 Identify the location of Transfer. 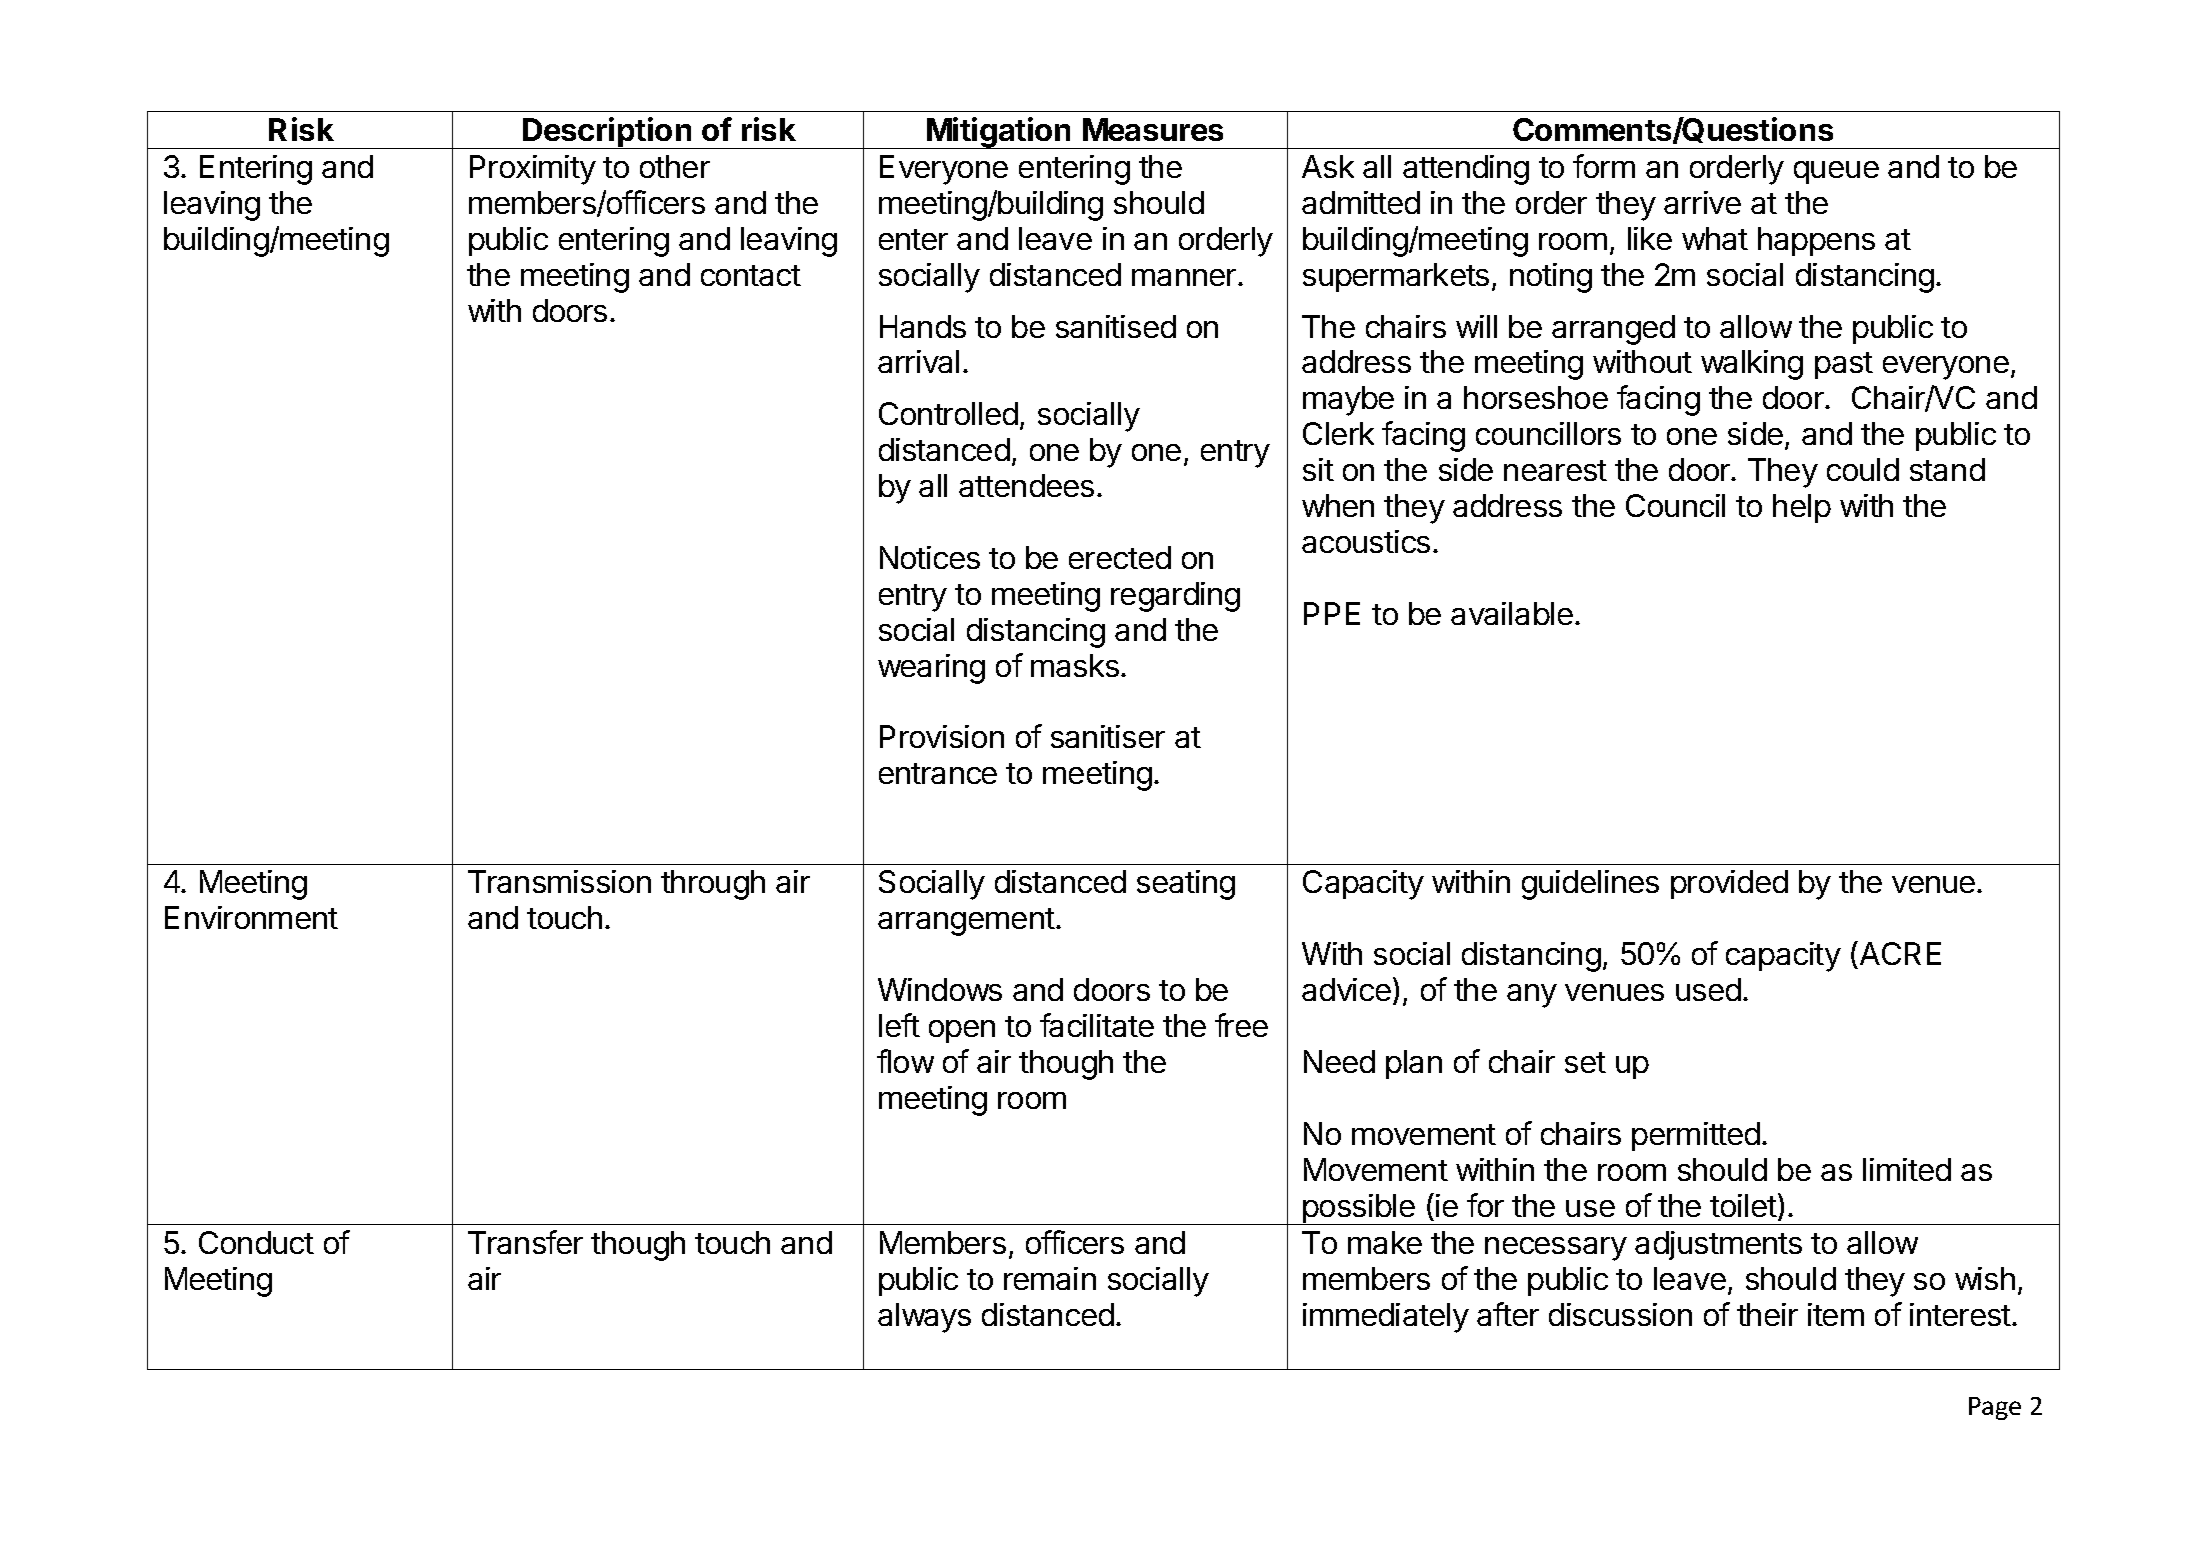
(525, 1242).
